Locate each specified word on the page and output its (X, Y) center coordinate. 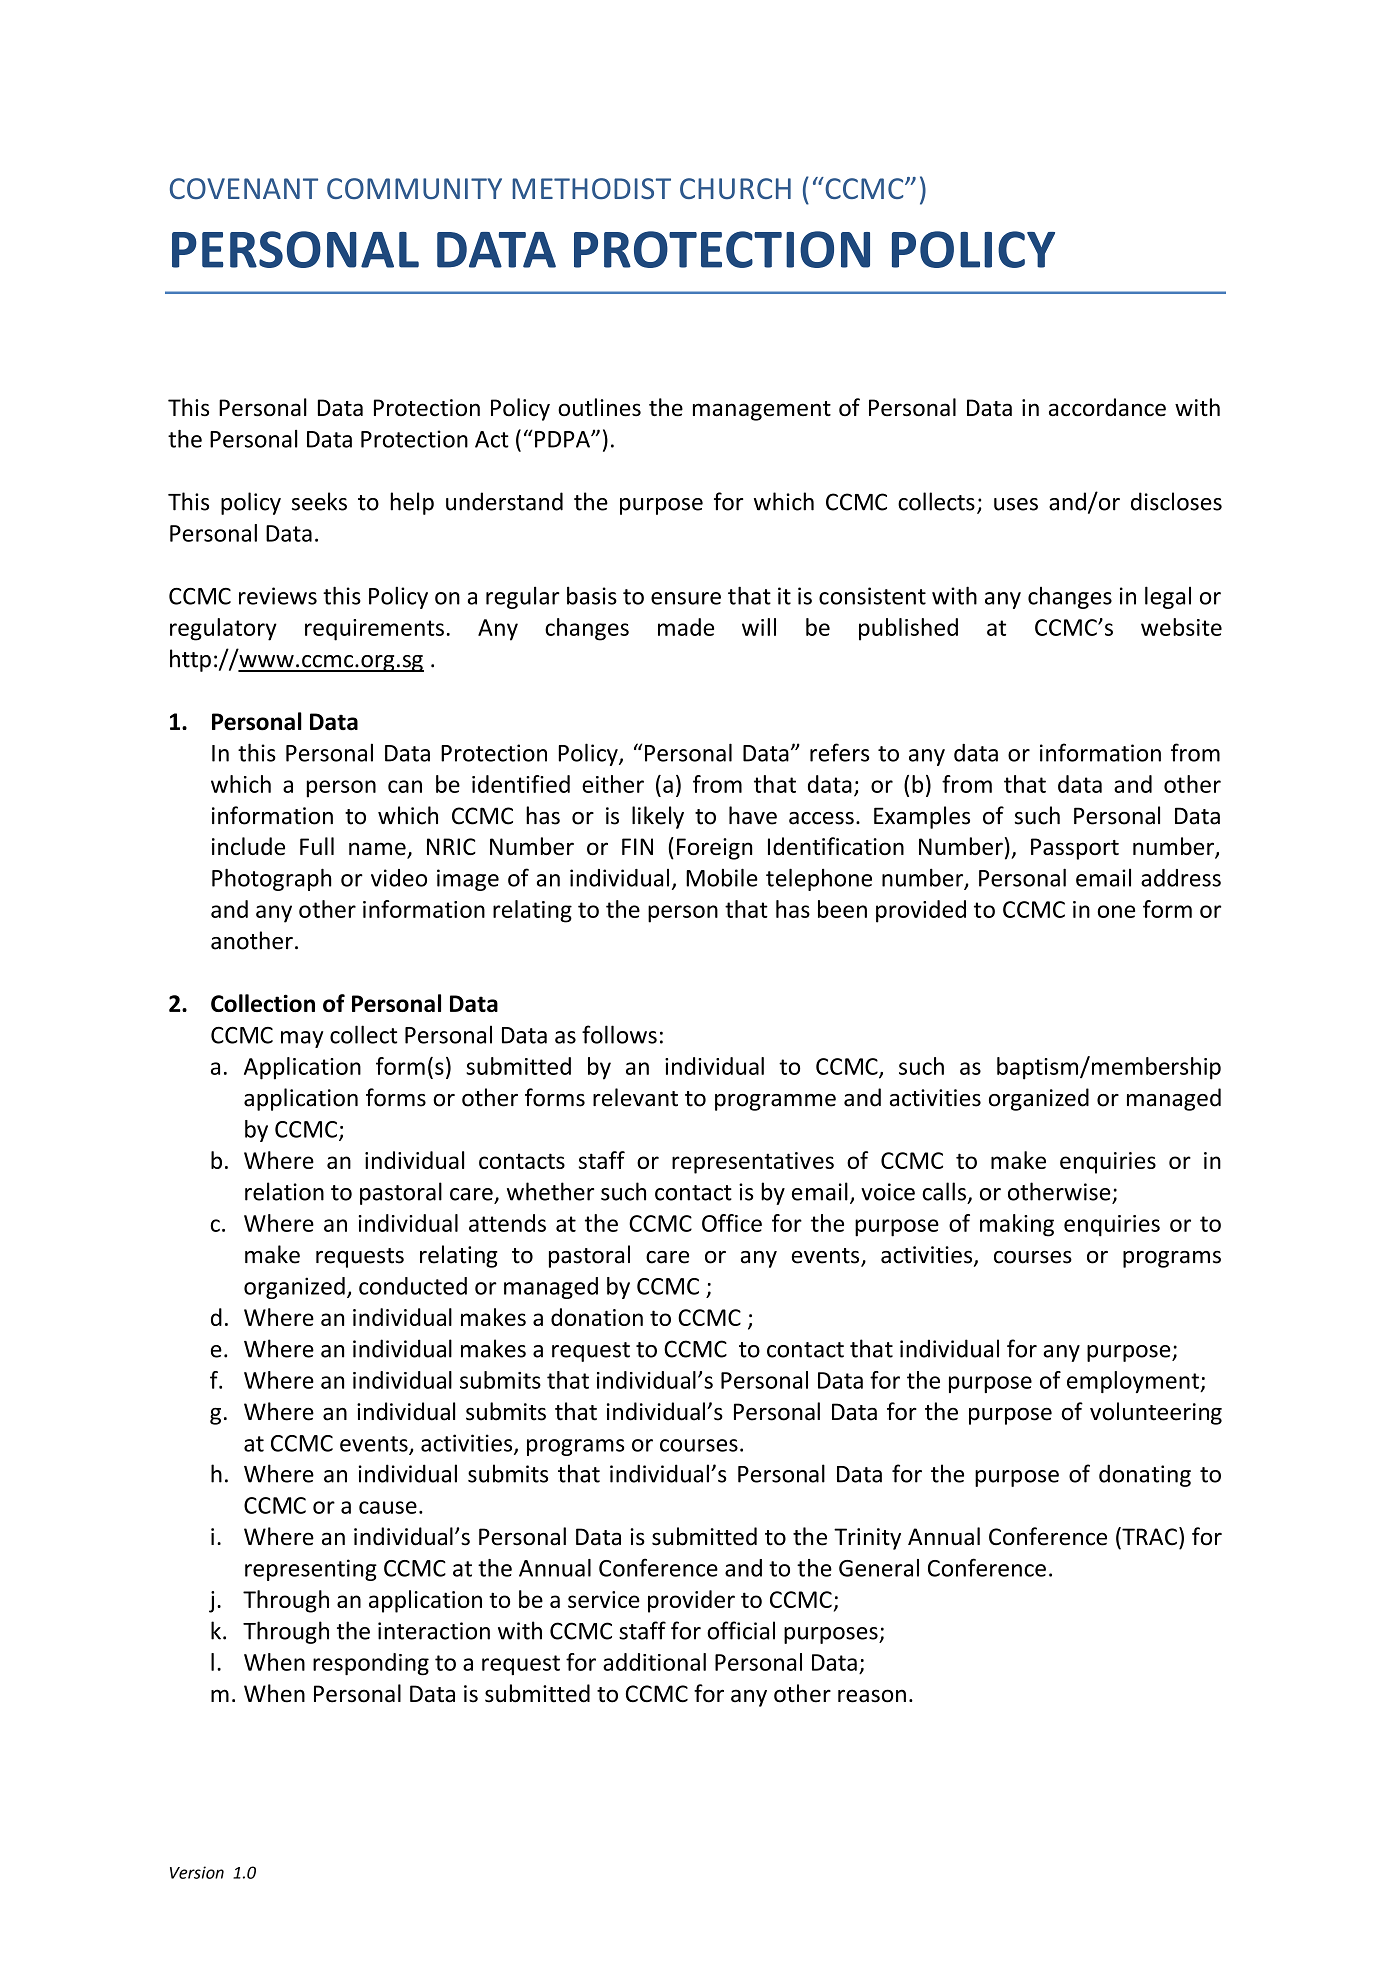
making (1017, 1225)
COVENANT (244, 188)
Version (197, 1872)
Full (317, 846)
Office (732, 1223)
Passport (1075, 849)
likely (658, 817)
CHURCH (735, 188)
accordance (1107, 407)
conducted (413, 1286)
